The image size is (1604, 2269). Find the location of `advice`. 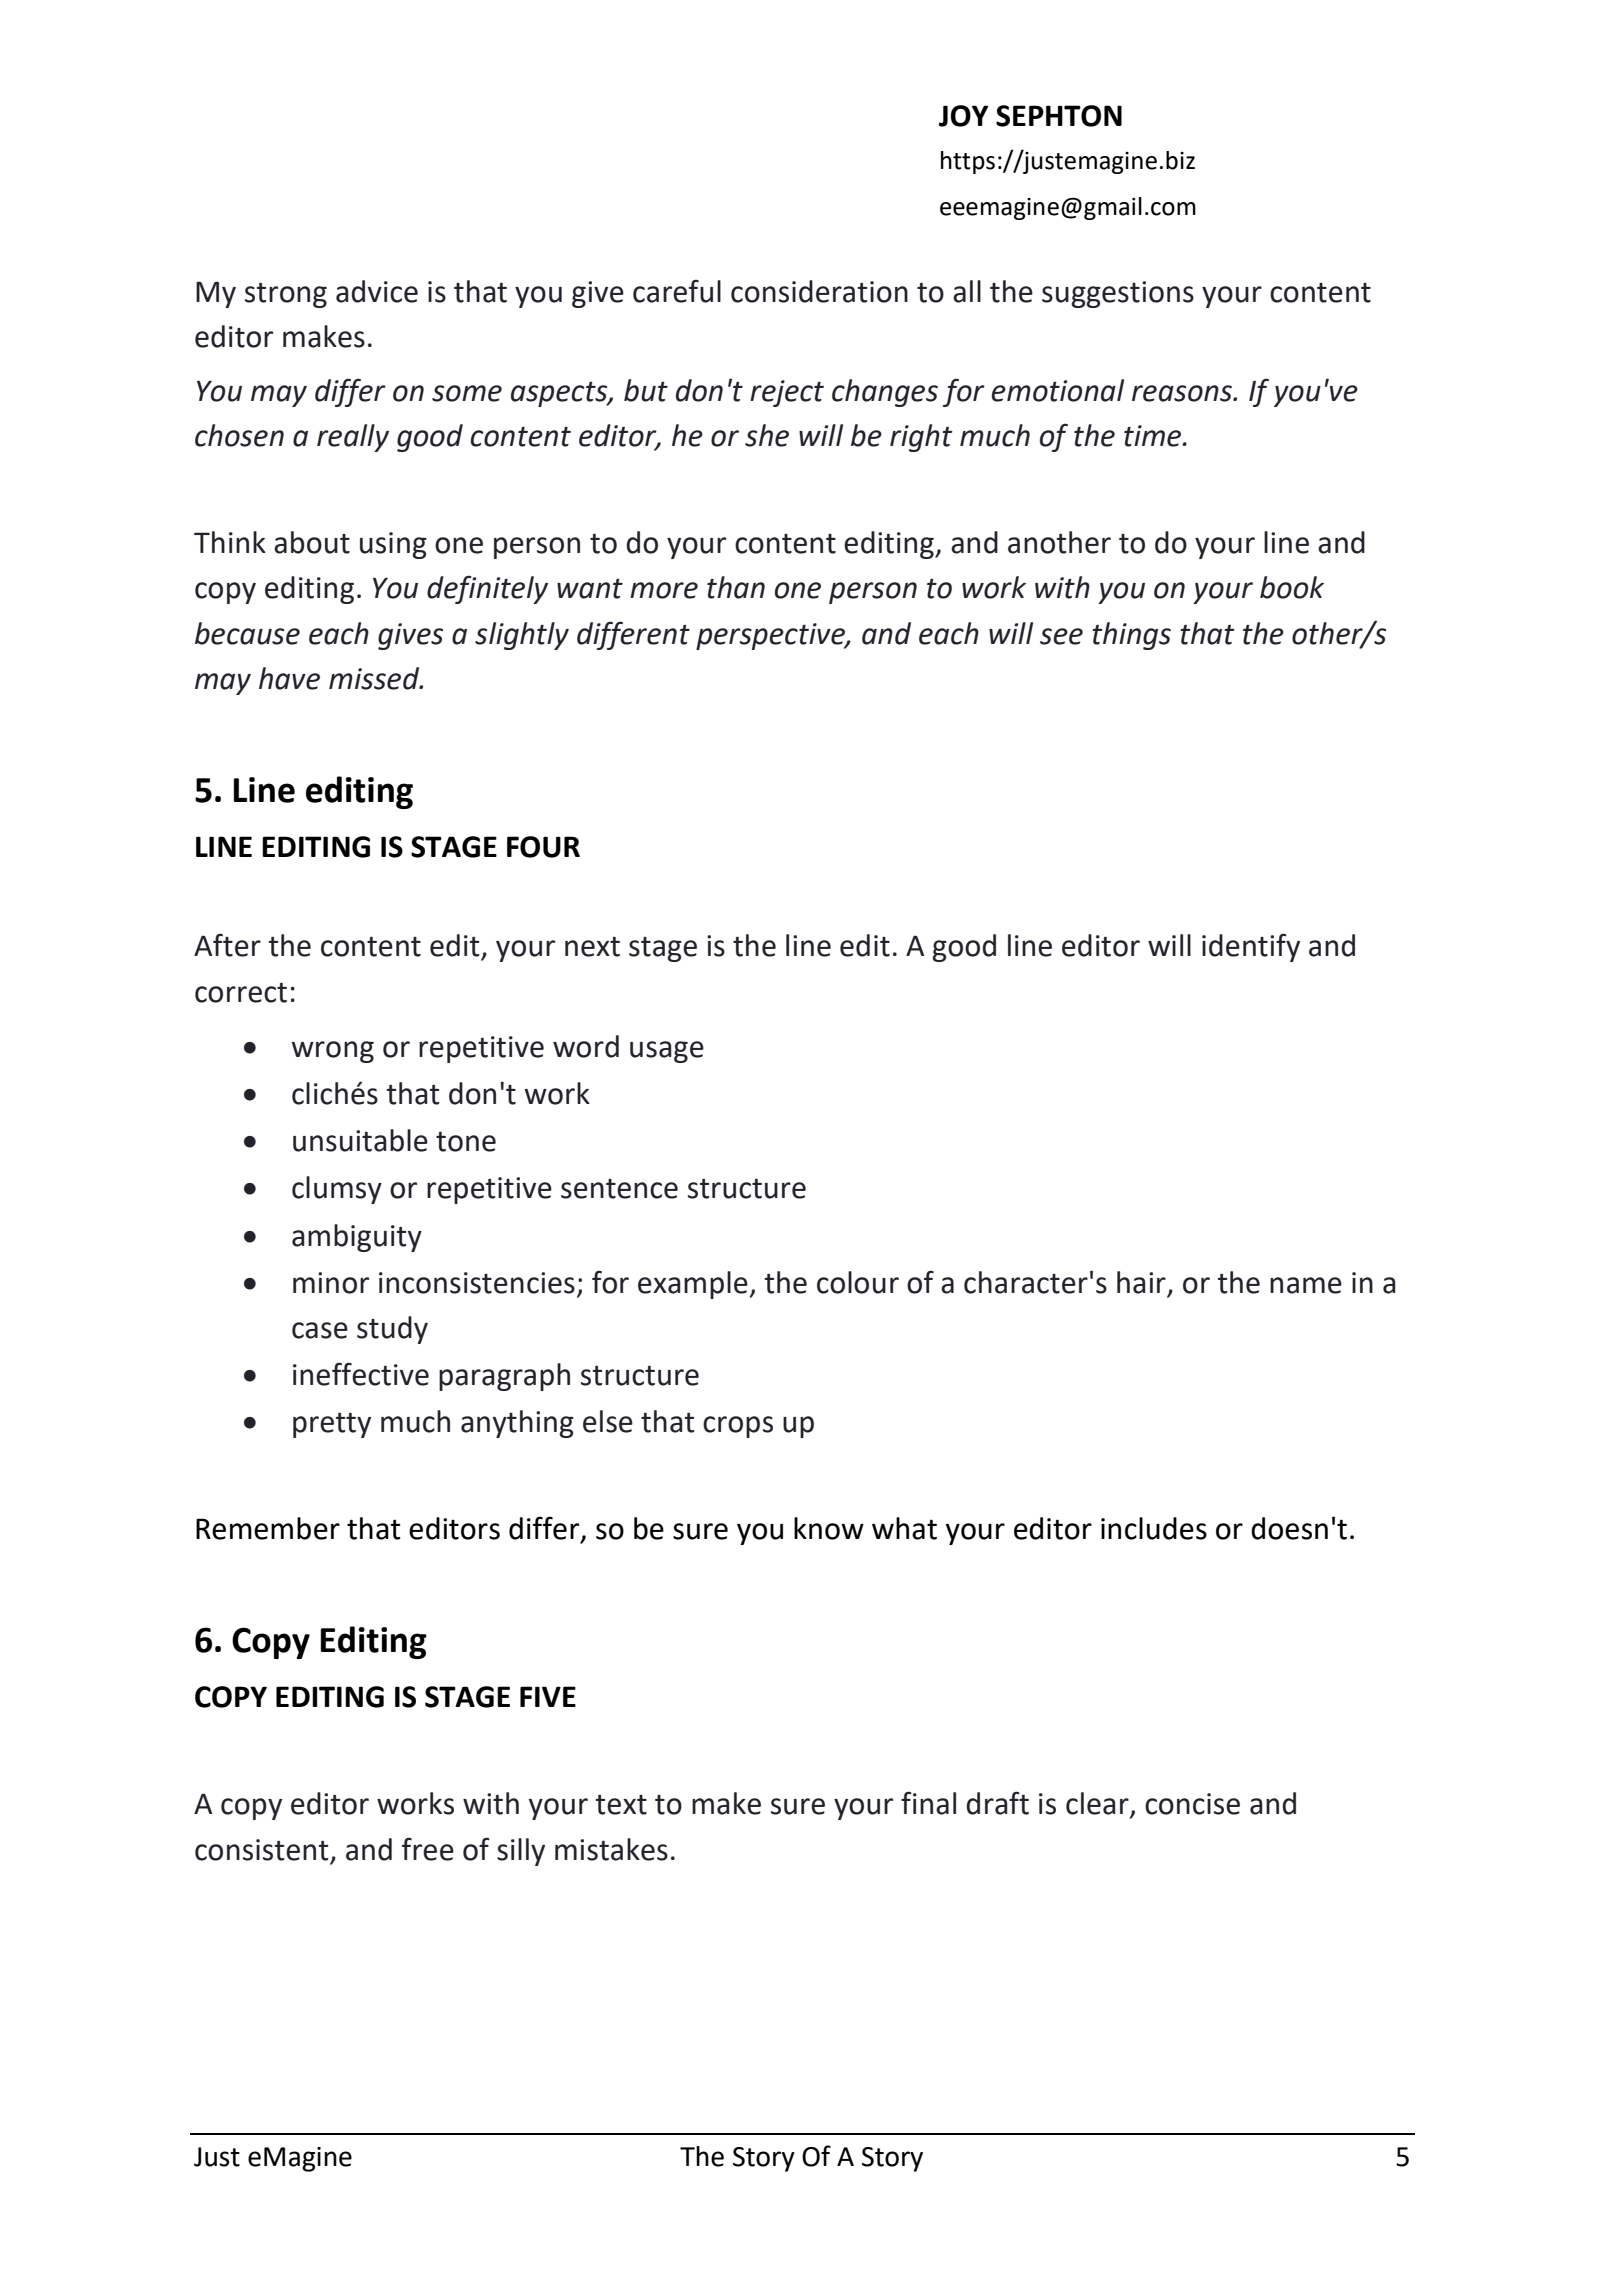

advice is located at coordinates (377, 291).
